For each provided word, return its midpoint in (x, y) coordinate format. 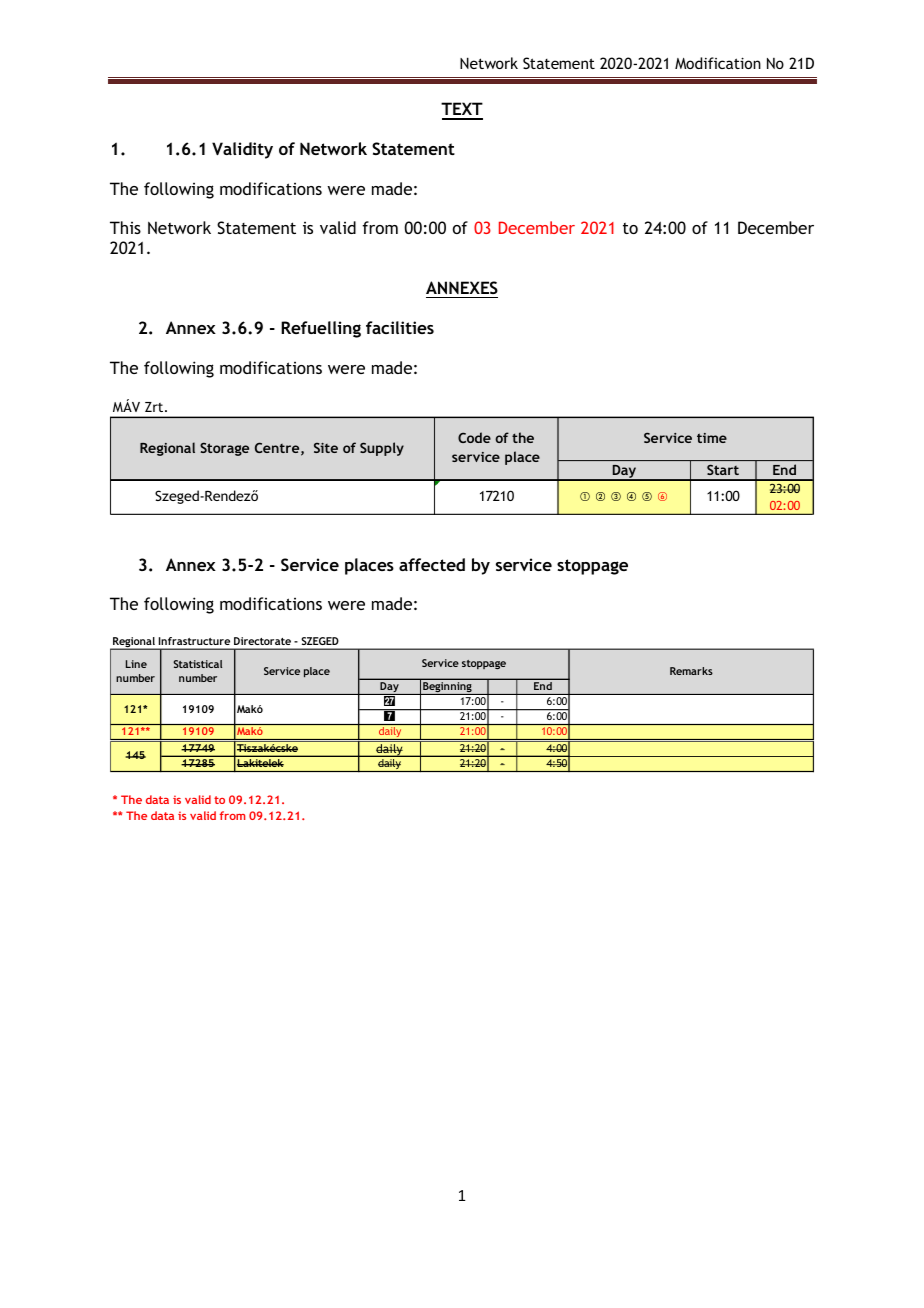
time (712, 438)
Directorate (262, 641)
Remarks (691, 671)
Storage (224, 449)
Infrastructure (194, 641)
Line (136, 664)
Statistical (197, 664)
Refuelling (321, 329)
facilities (400, 327)
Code (474, 437)
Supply (382, 449)
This (125, 227)
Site (326, 448)
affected (432, 564)
